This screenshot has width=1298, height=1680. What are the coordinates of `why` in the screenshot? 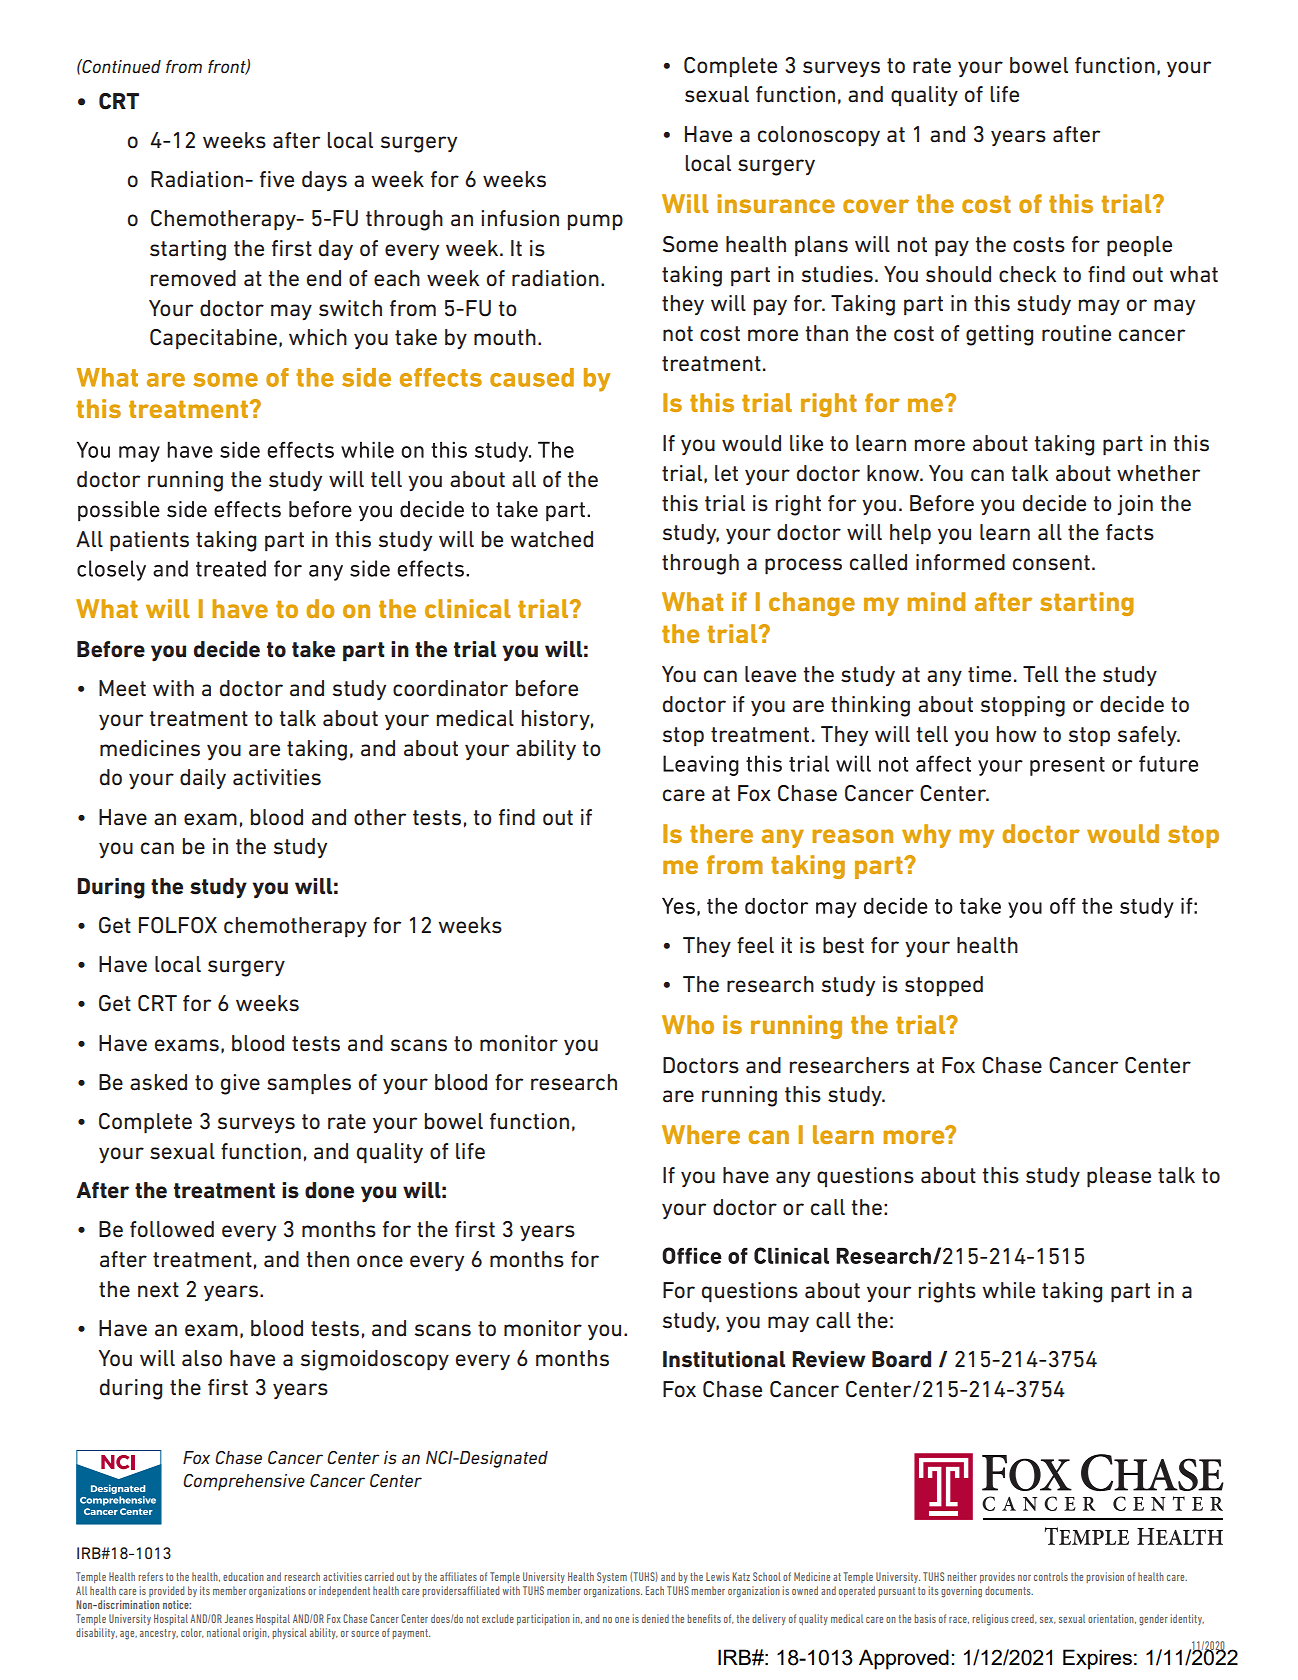 It's located at (926, 836).
